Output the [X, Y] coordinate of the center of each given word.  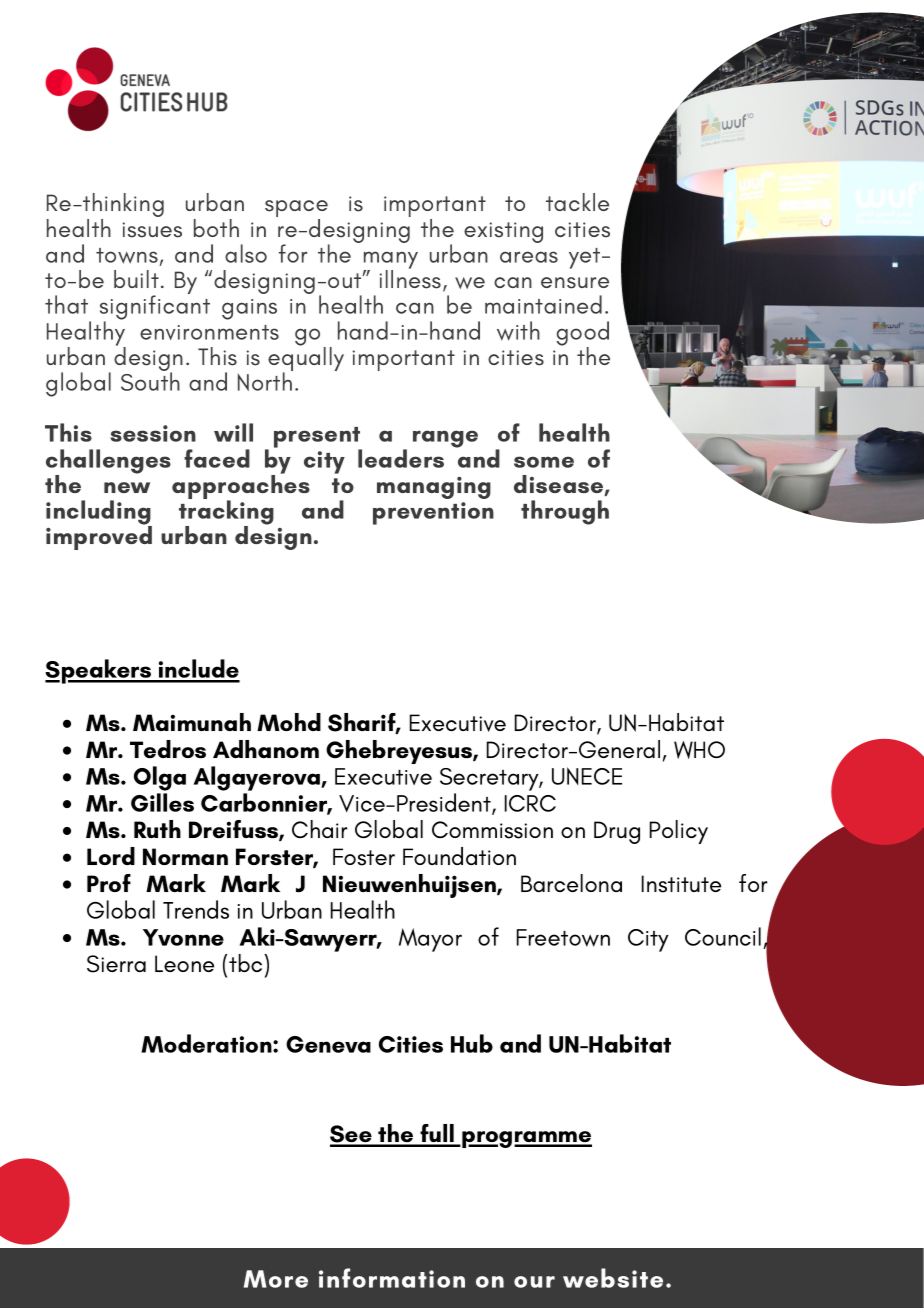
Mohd [289, 722]
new [127, 487]
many [391, 261]
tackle [577, 202]
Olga [160, 778]
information [392, 1278]
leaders [401, 458]
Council [723, 936]
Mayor [430, 940]
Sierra [116, 964]
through [565, 512]
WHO [699, 750]
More [276, 1279]
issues [152, 230]
